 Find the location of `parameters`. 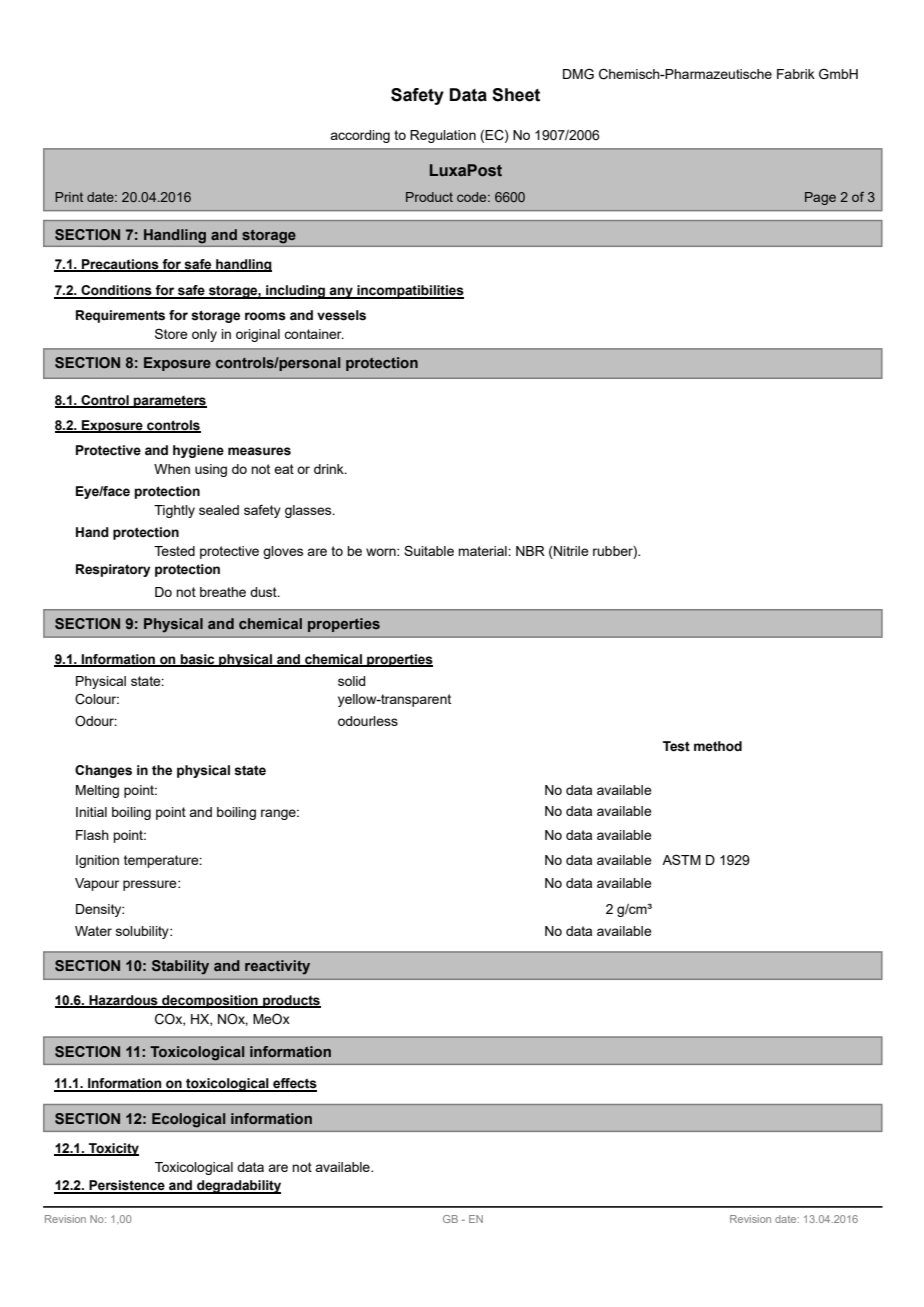

parameters is located at coordinates (169, 402).
